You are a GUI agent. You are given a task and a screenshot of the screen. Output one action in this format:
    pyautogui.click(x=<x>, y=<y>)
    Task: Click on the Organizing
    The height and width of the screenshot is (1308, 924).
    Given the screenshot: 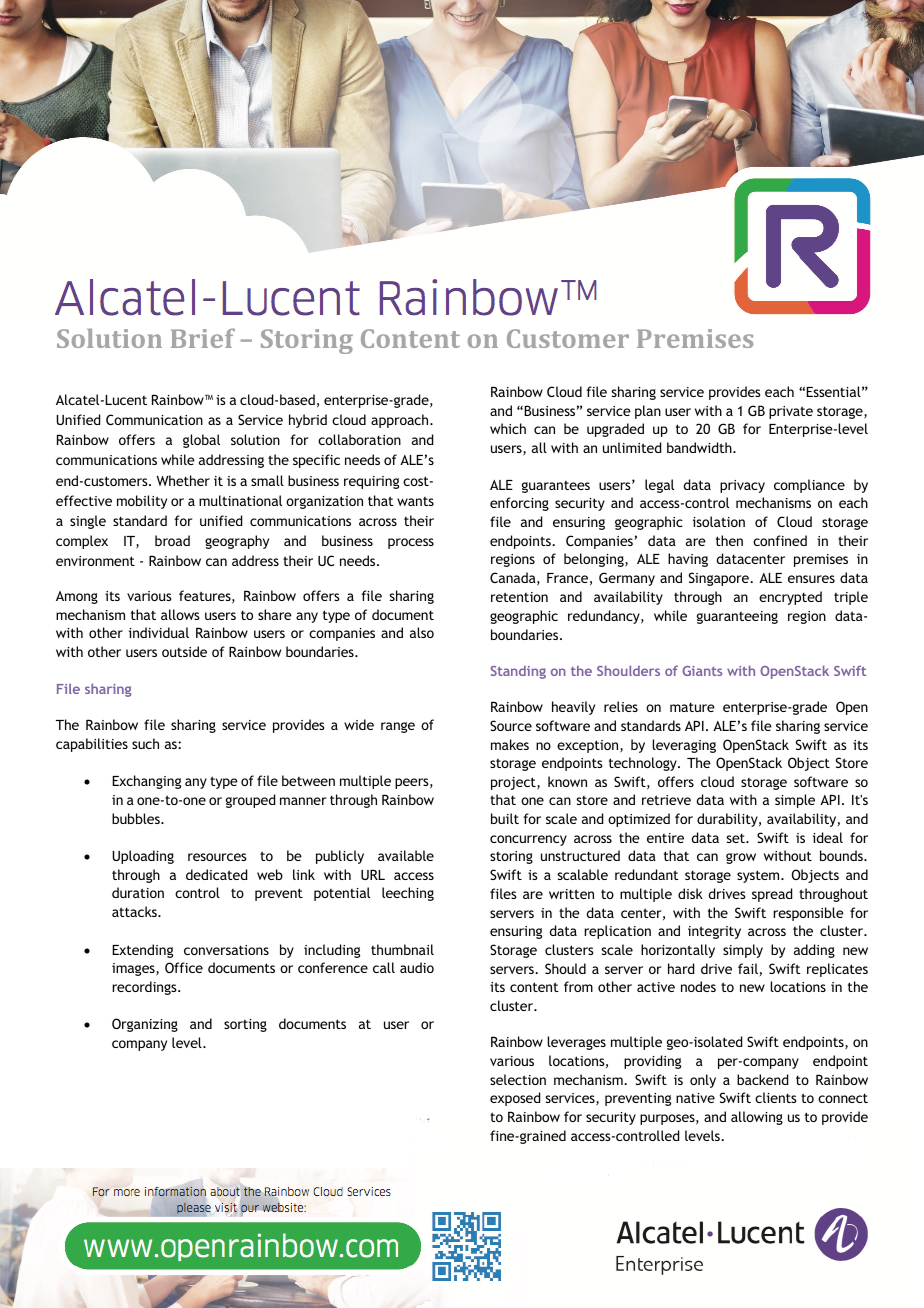 What is the action you would take?
    pyautogui.click(x=145, y=1025)
